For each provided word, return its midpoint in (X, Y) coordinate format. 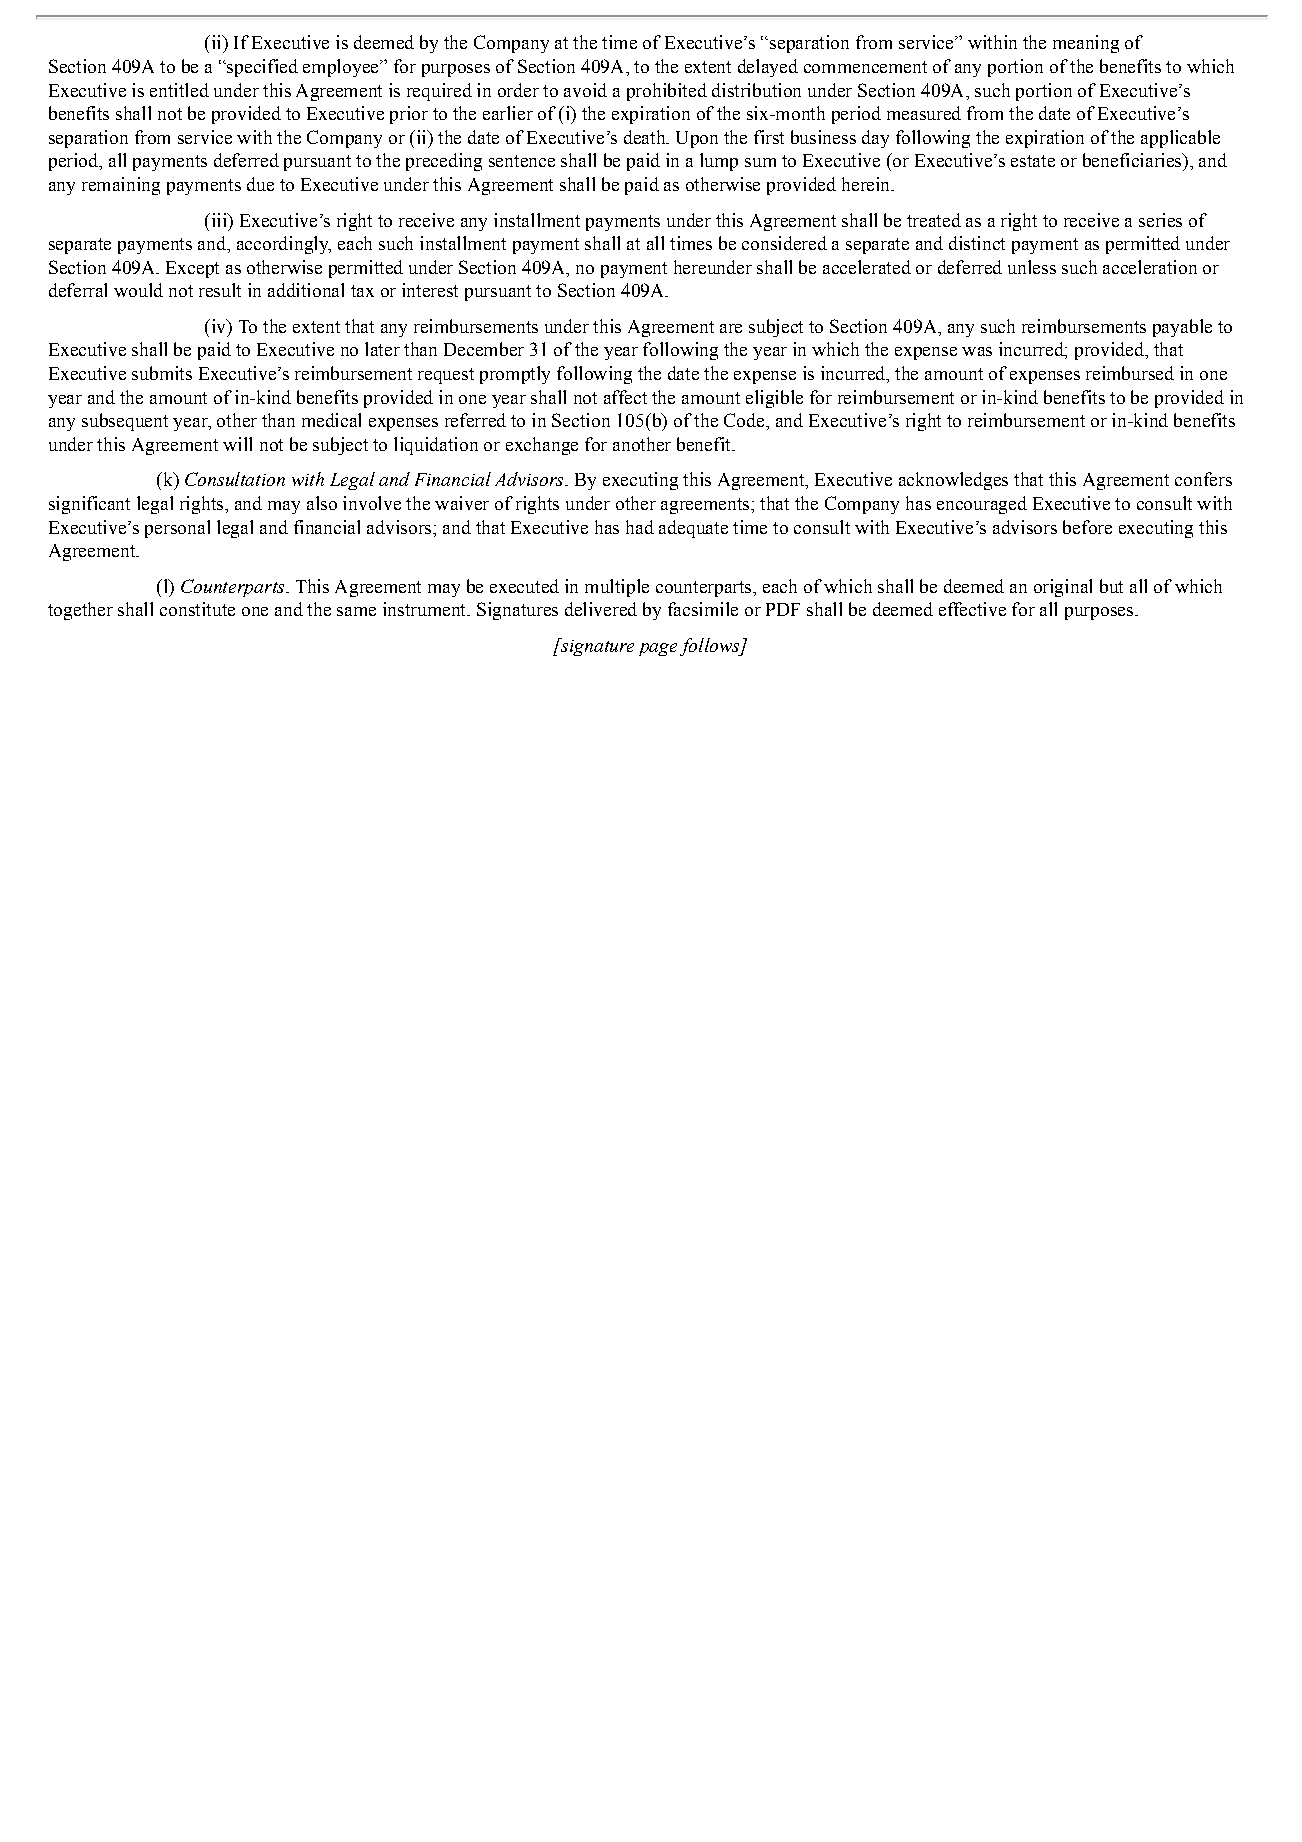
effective (972, 609)
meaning (1086, 44)
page (658, 649)
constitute (197, 609)
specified (261, 68)
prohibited (667, 92)
